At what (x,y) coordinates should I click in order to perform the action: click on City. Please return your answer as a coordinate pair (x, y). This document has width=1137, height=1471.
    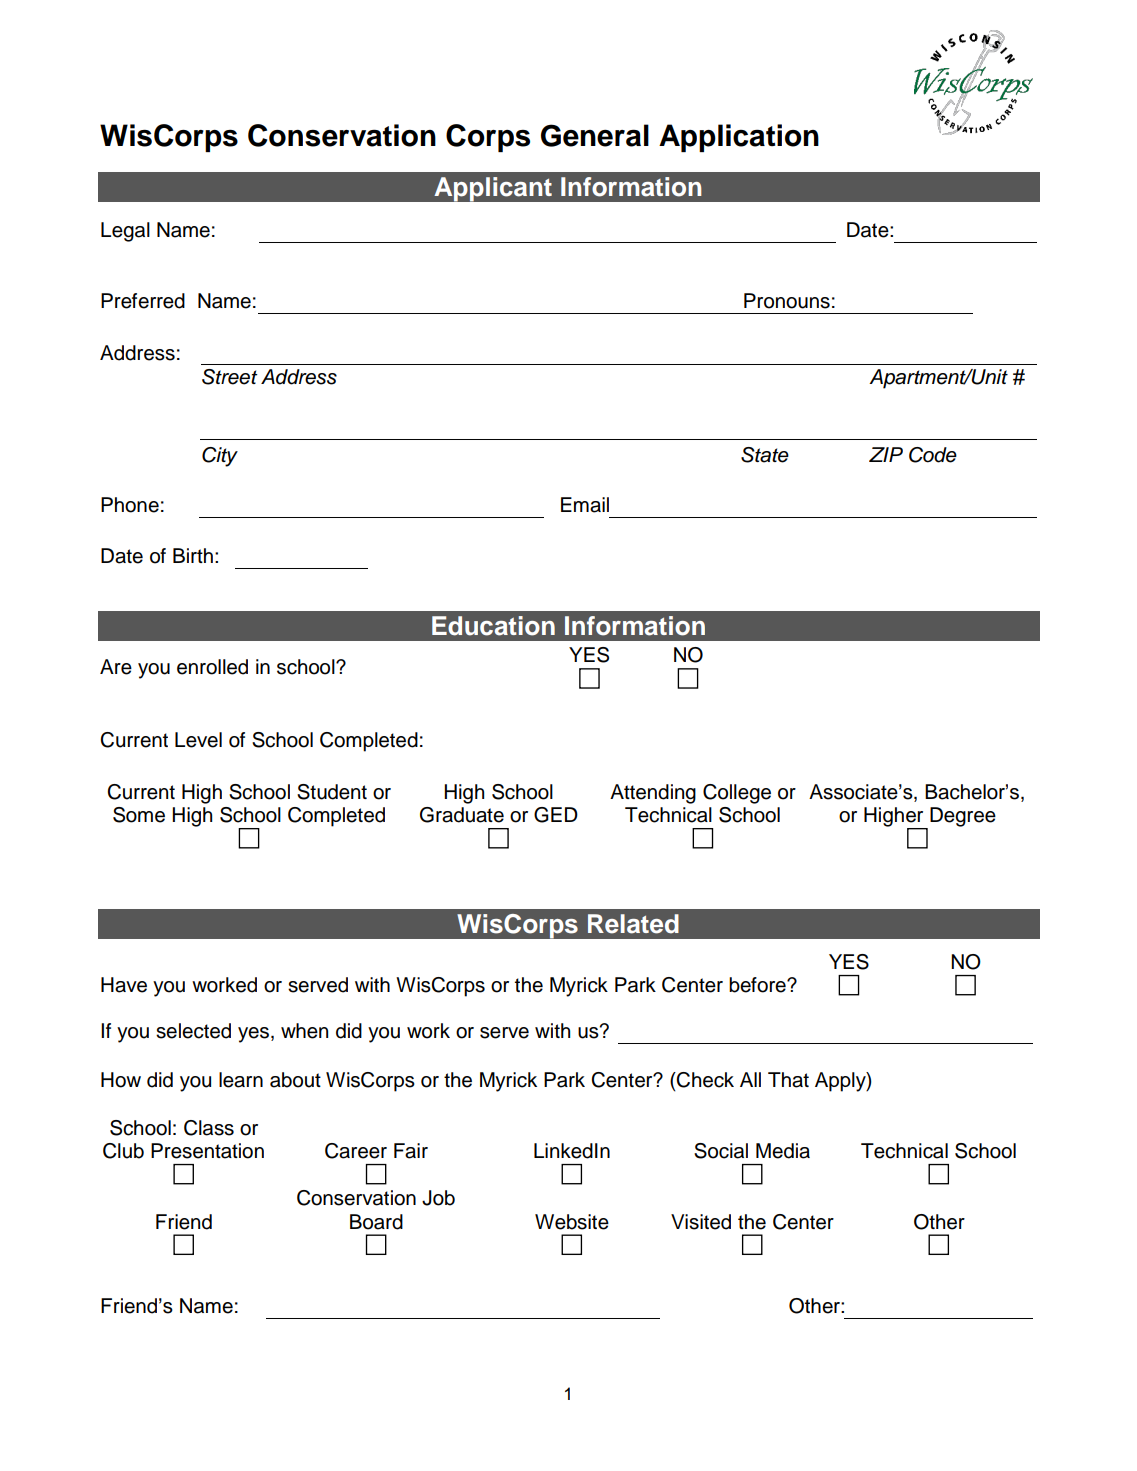
    Looking at the image, I should click on (220, 457).
